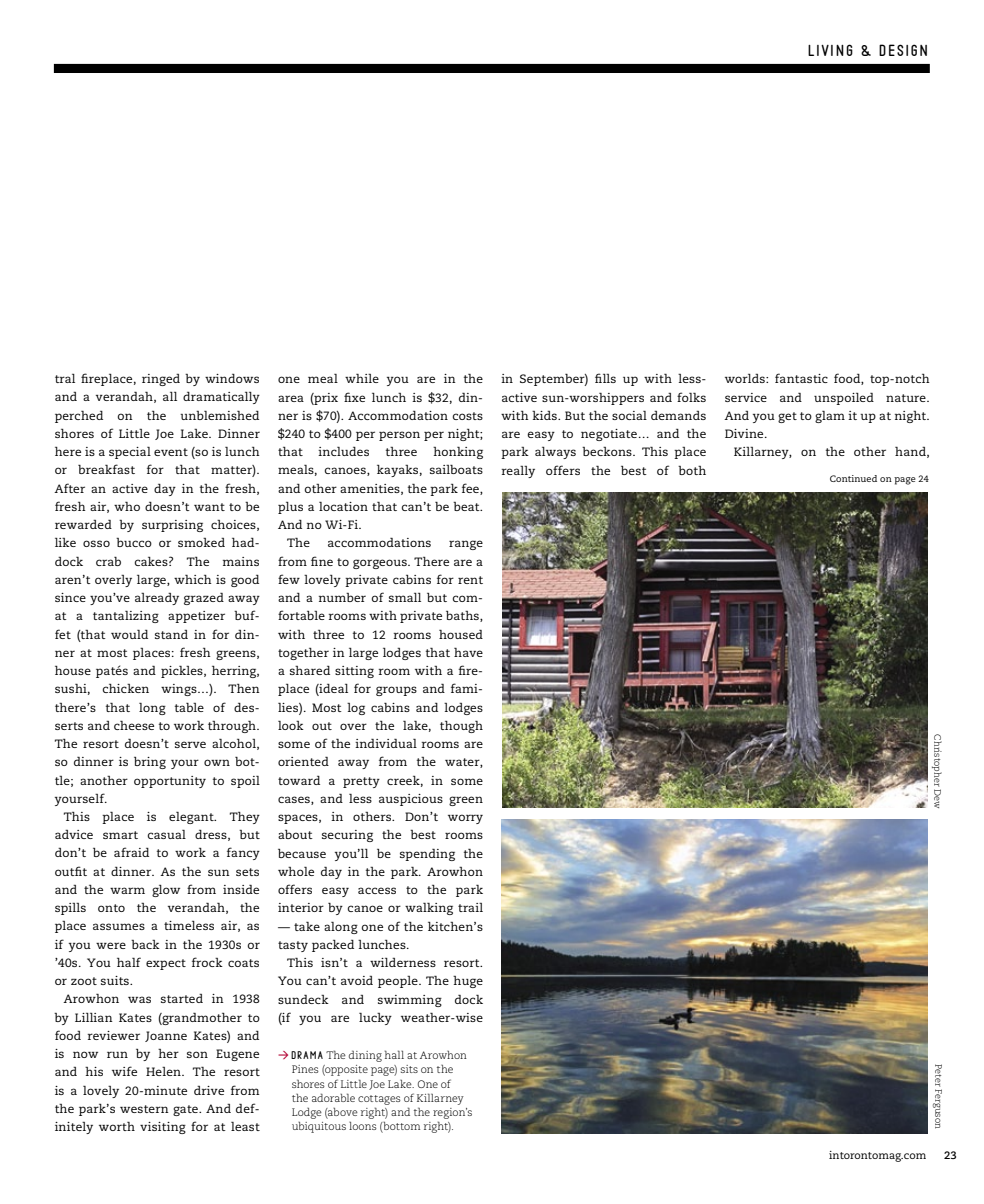  What do you see at coordinates (465, 819) in the screenshot?
I see `worry` at bounding box center [465, 819].
